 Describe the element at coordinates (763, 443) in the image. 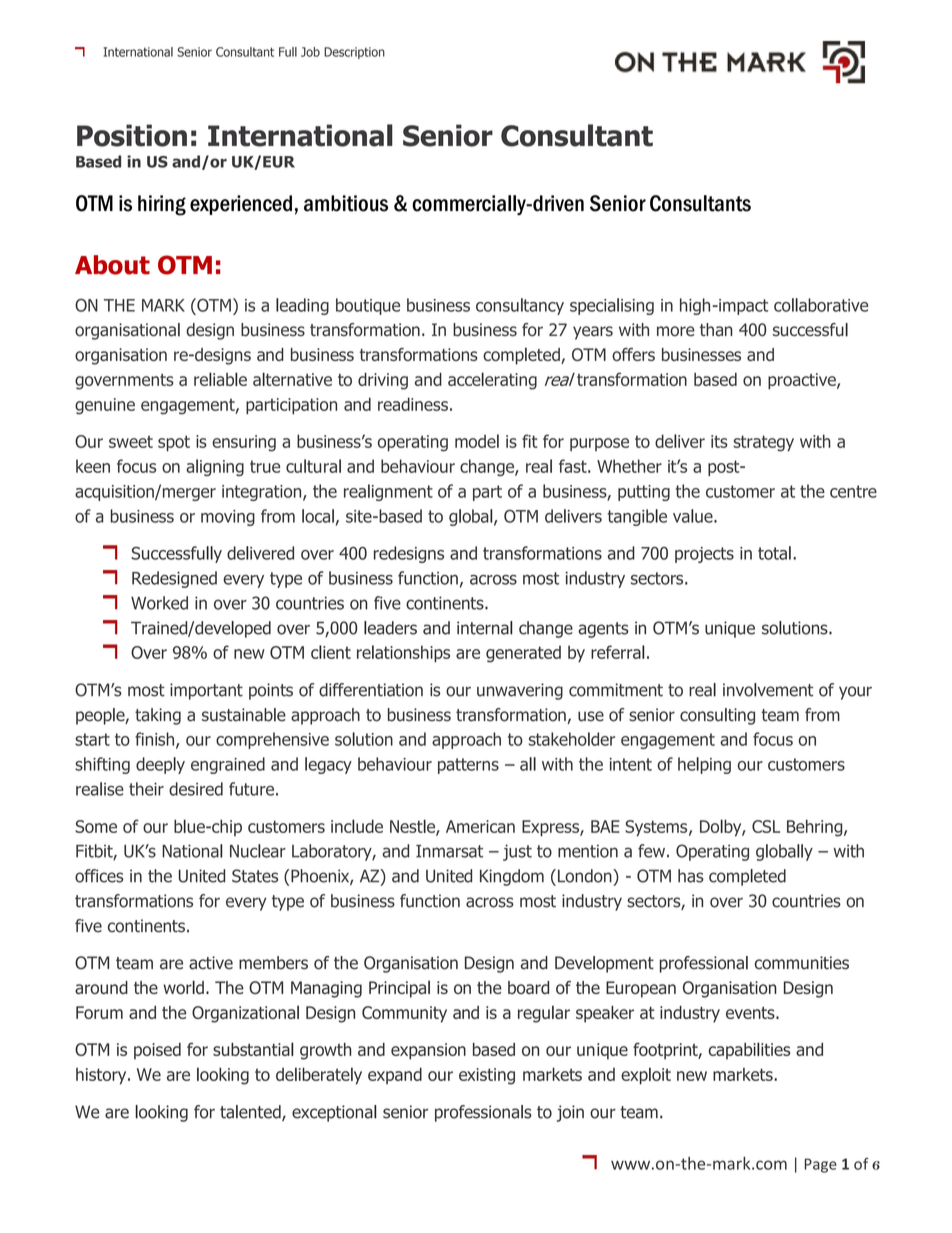

I see `strategy` at that location.
